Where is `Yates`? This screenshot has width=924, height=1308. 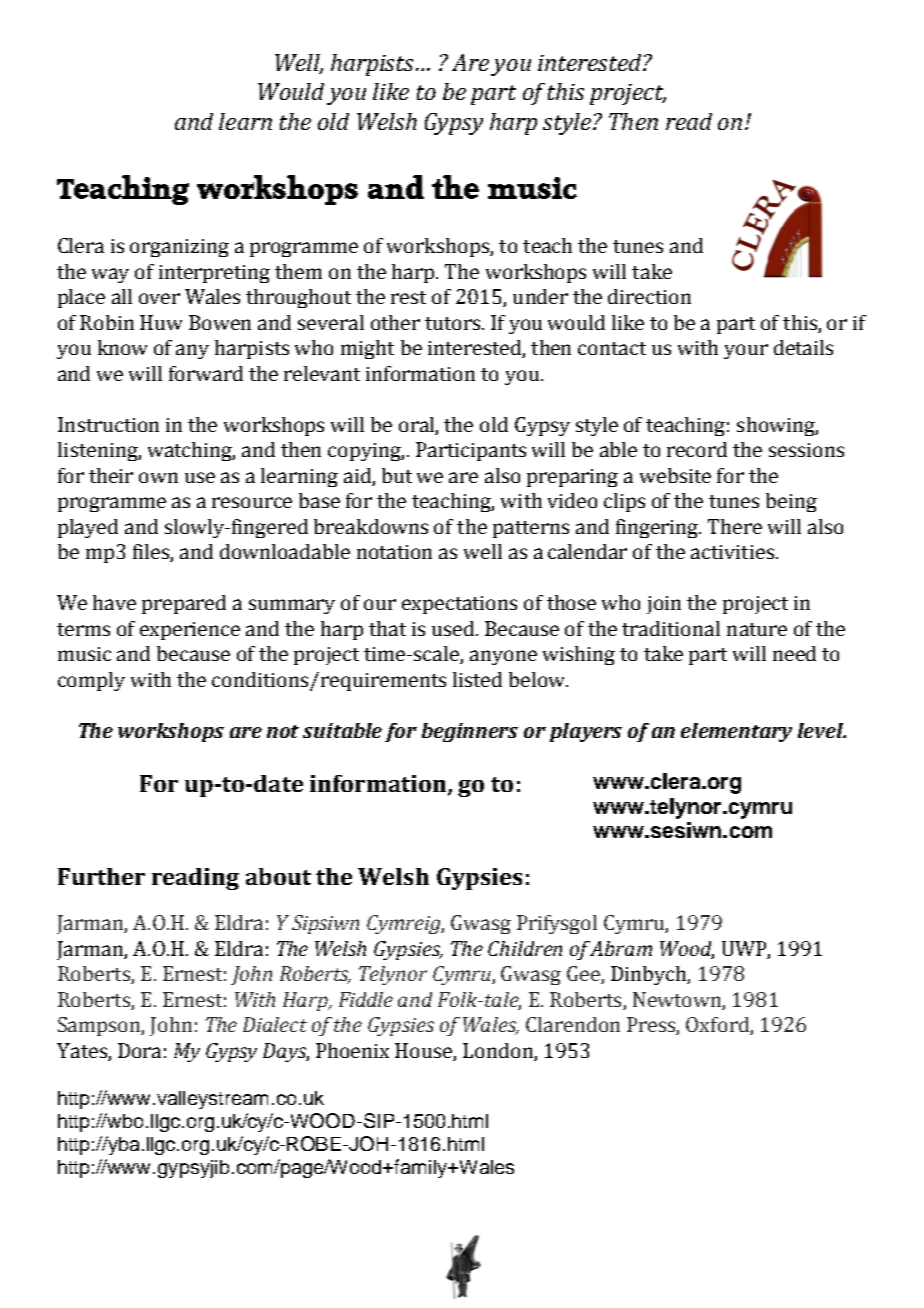
Yates is located at coordinates (82, 1050).
